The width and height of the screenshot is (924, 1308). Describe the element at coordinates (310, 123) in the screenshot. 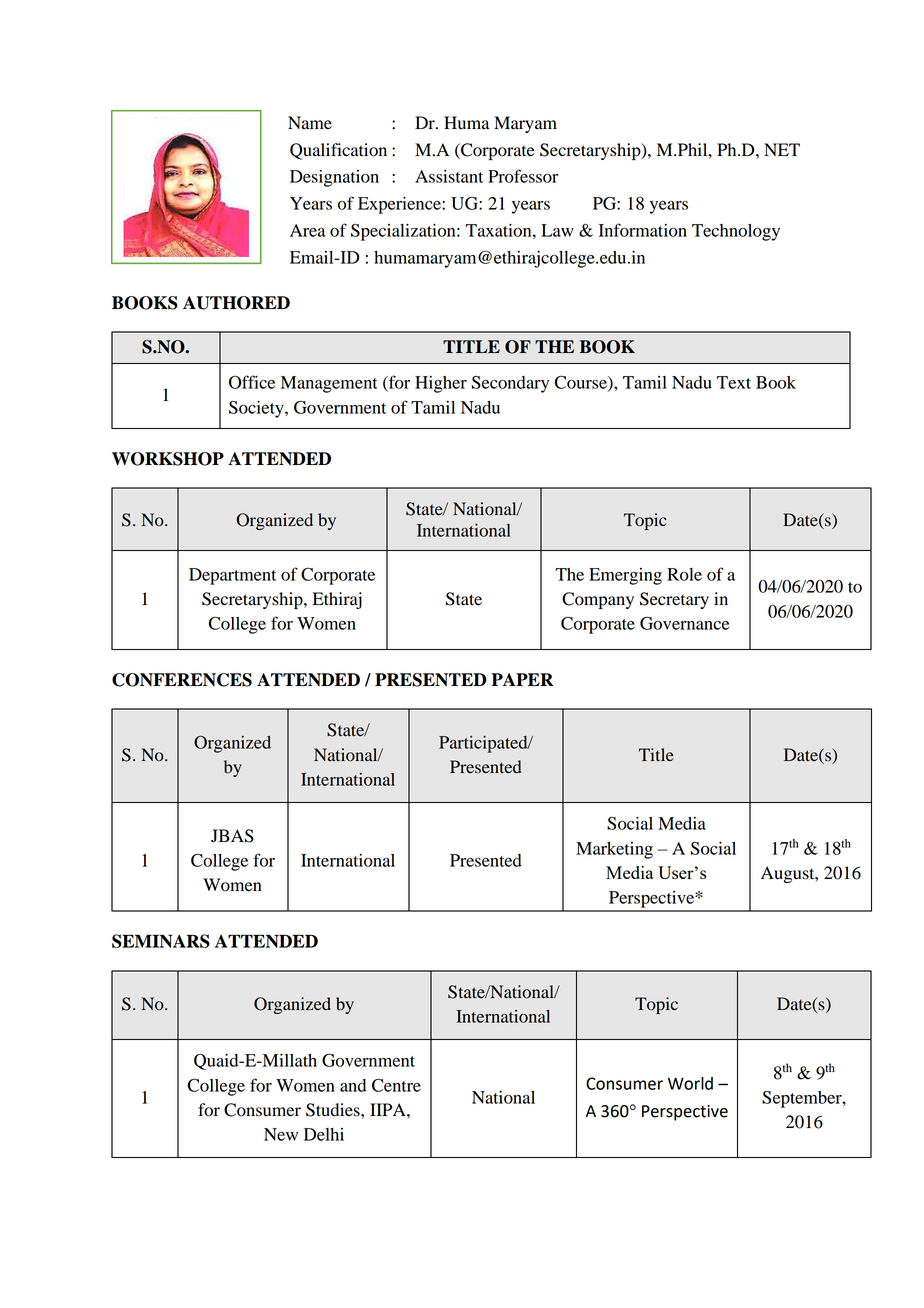

I see `Name` at that location.
